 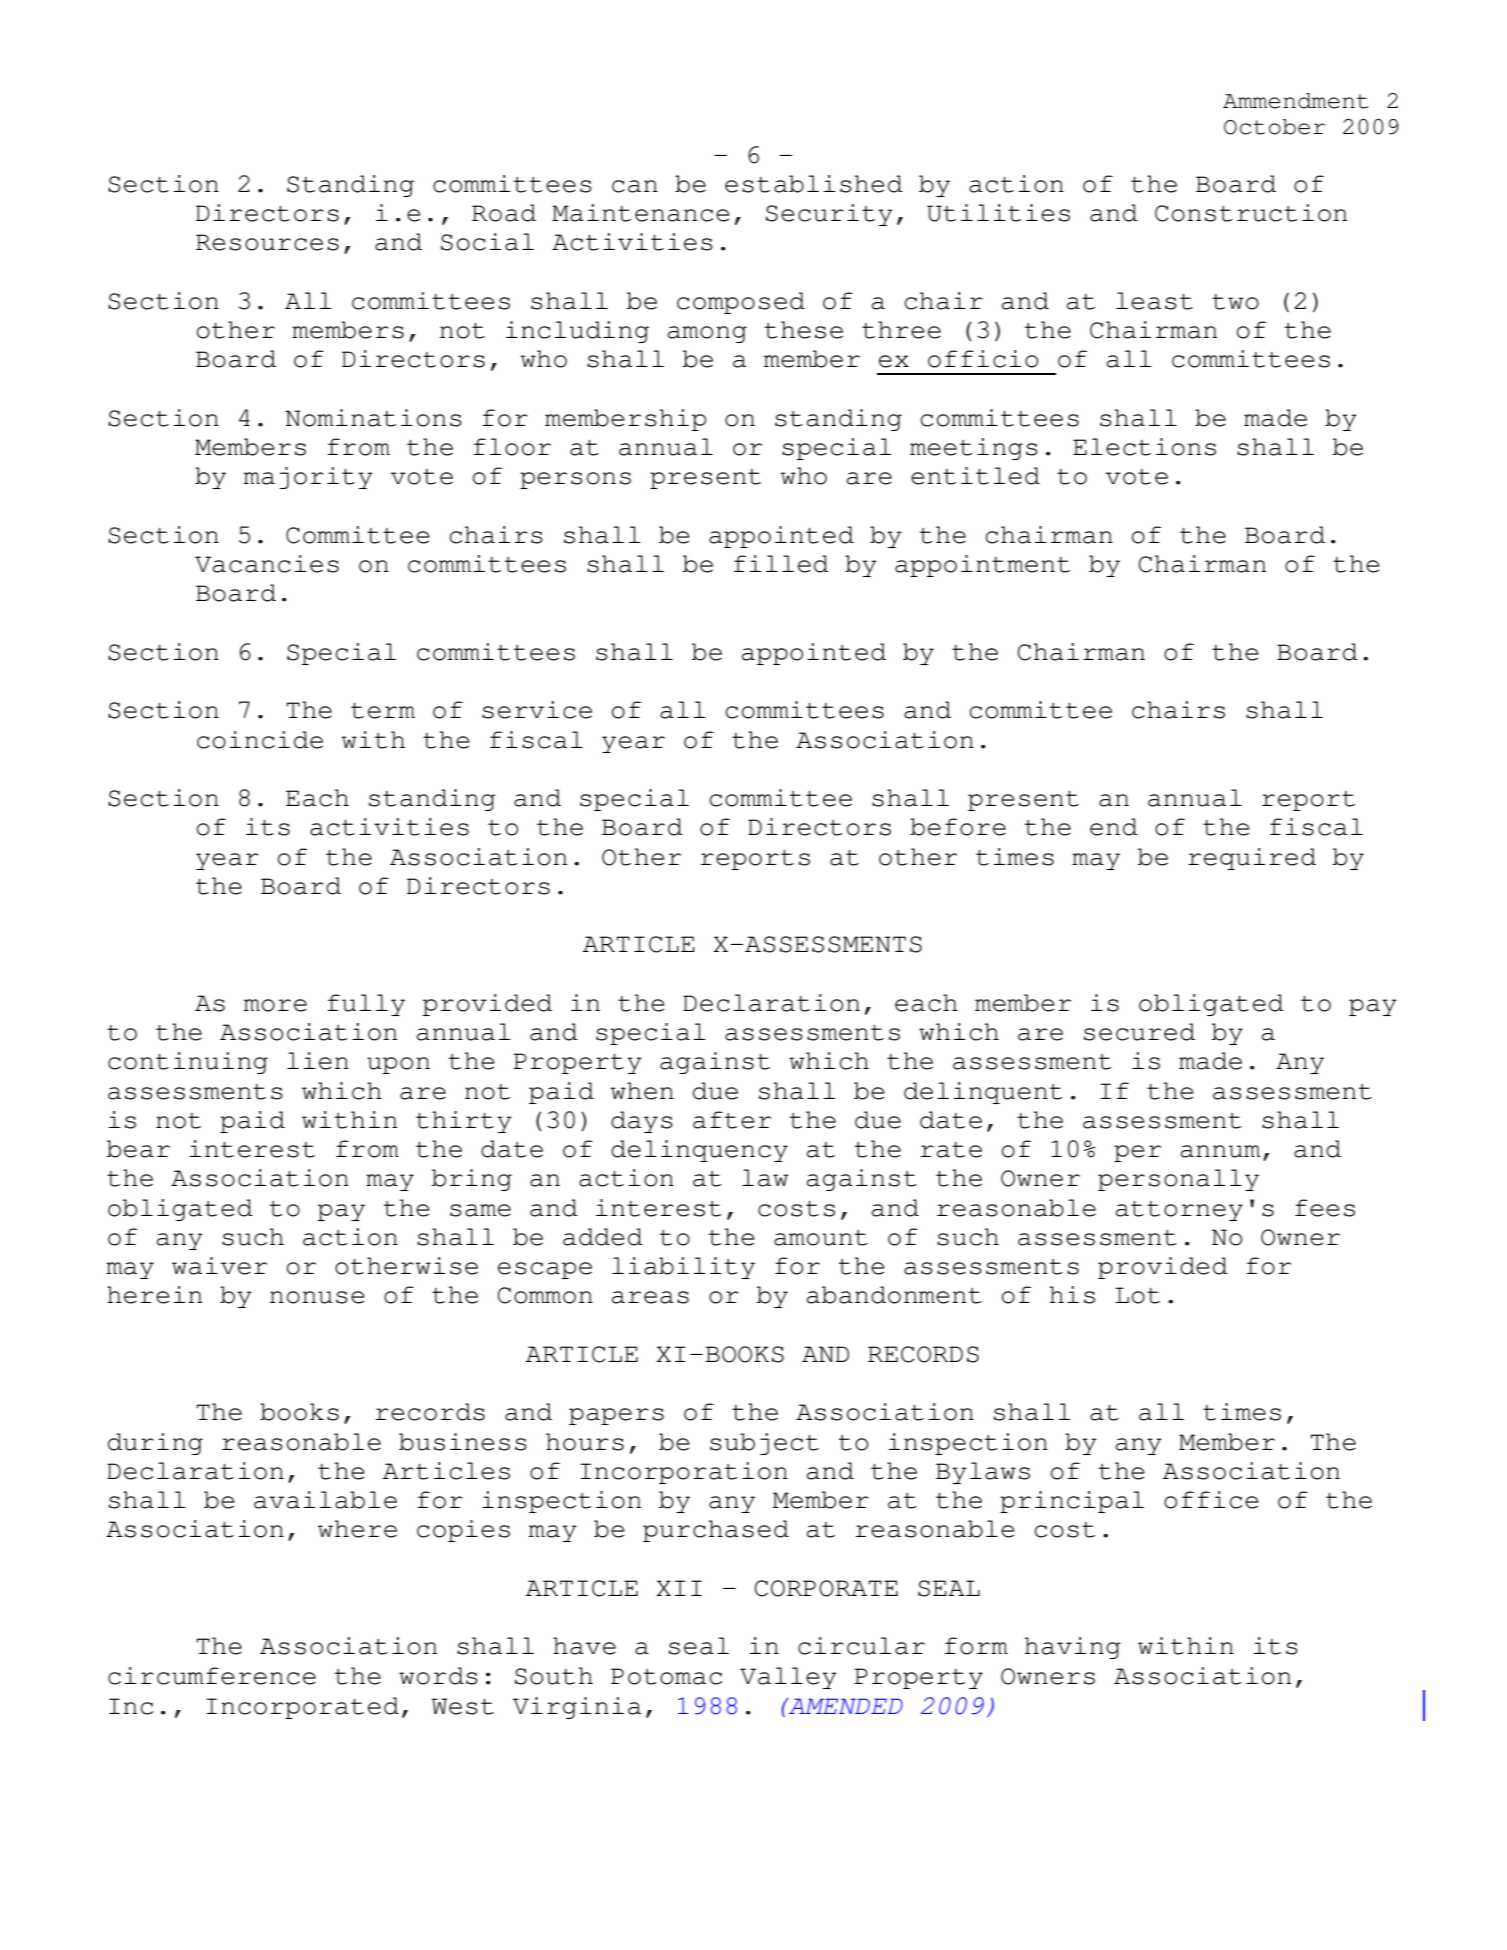 What do you see at coordinates (814, 184) in the screenshot?
I see `established` at bounding box center [814, 184].
